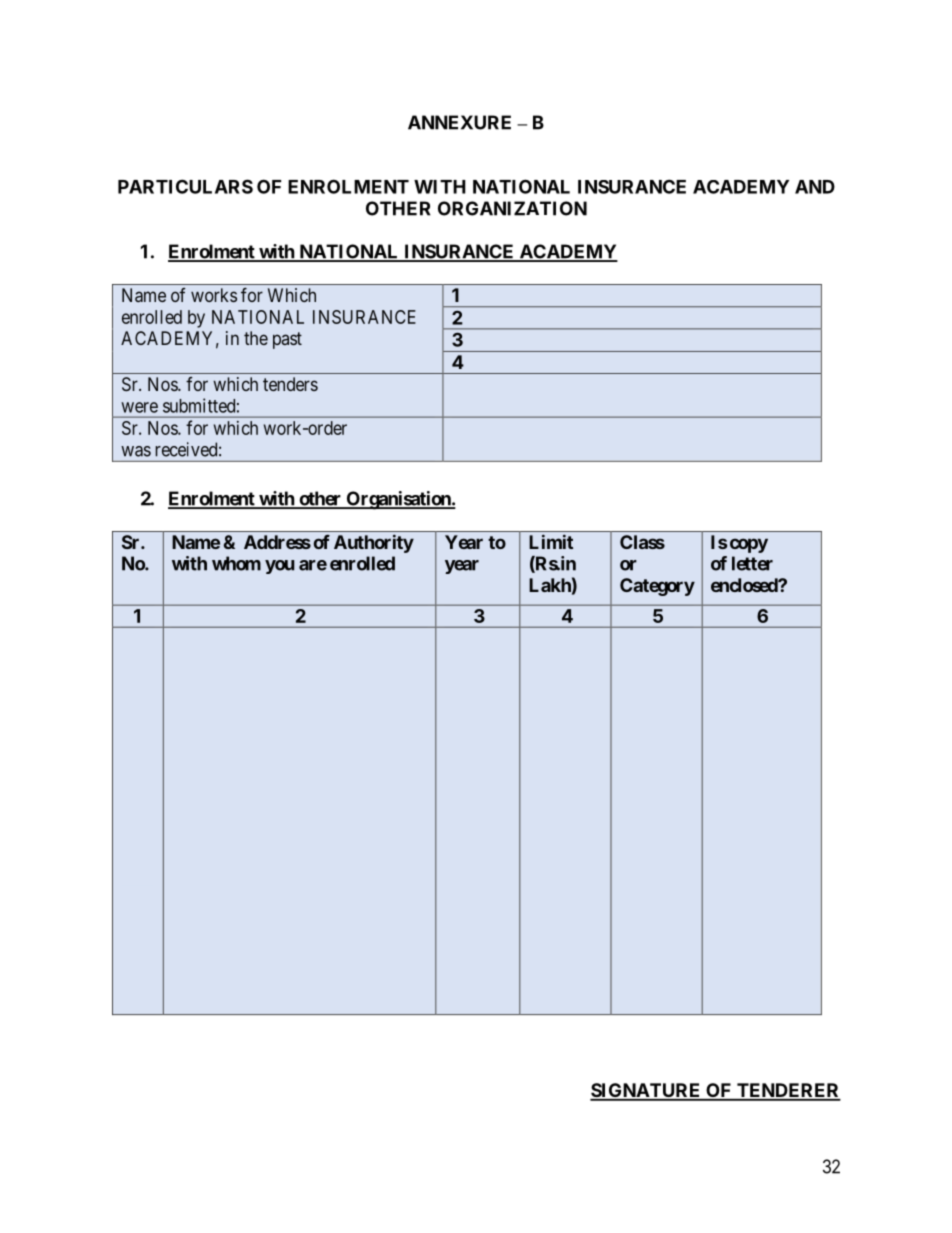  What do you see at coordinates (551, 541) in the screenshot?
I see `Limit` at bounding box center [551, 541].
